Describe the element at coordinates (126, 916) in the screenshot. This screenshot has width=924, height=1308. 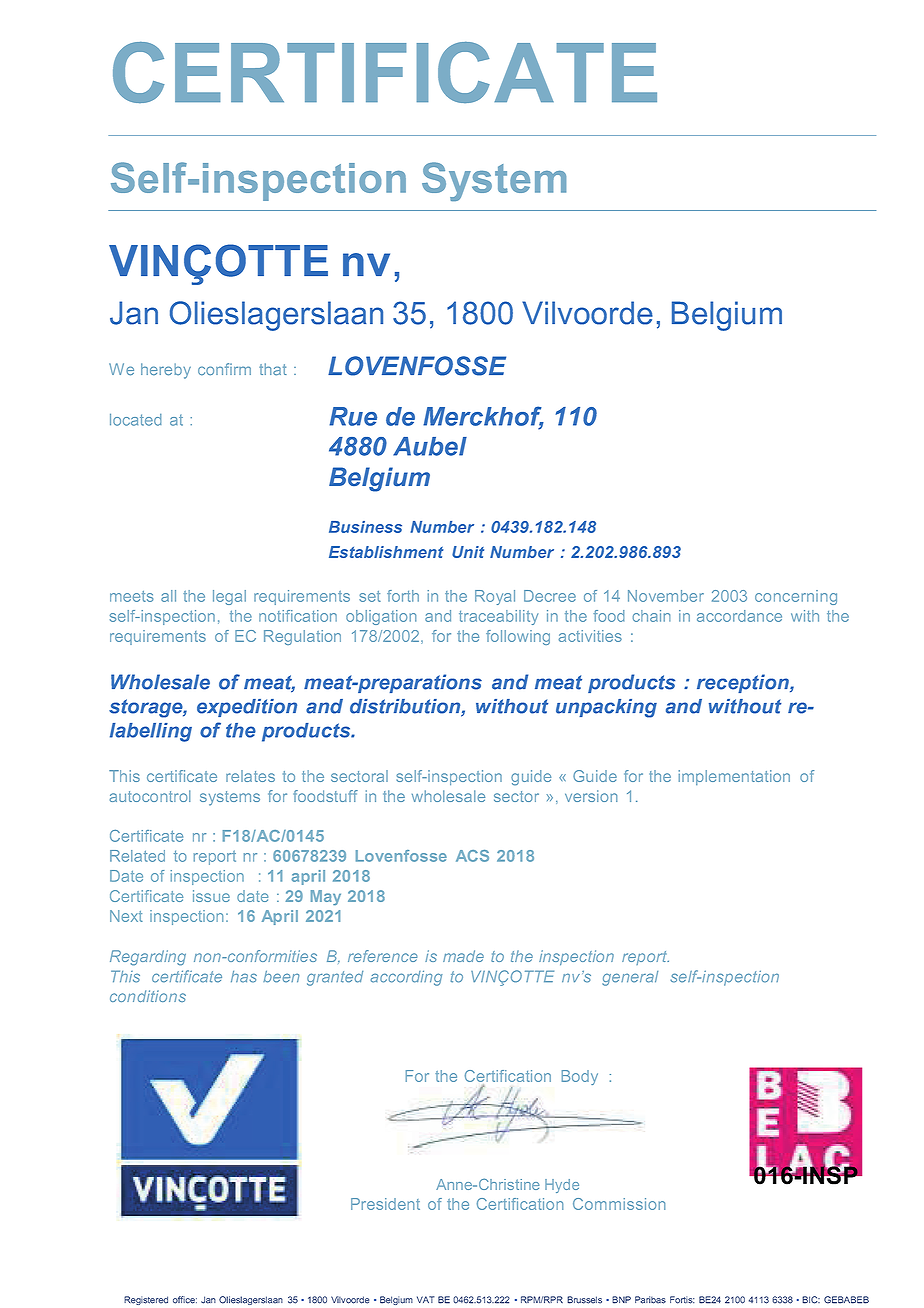
I see `Next` at that location.
